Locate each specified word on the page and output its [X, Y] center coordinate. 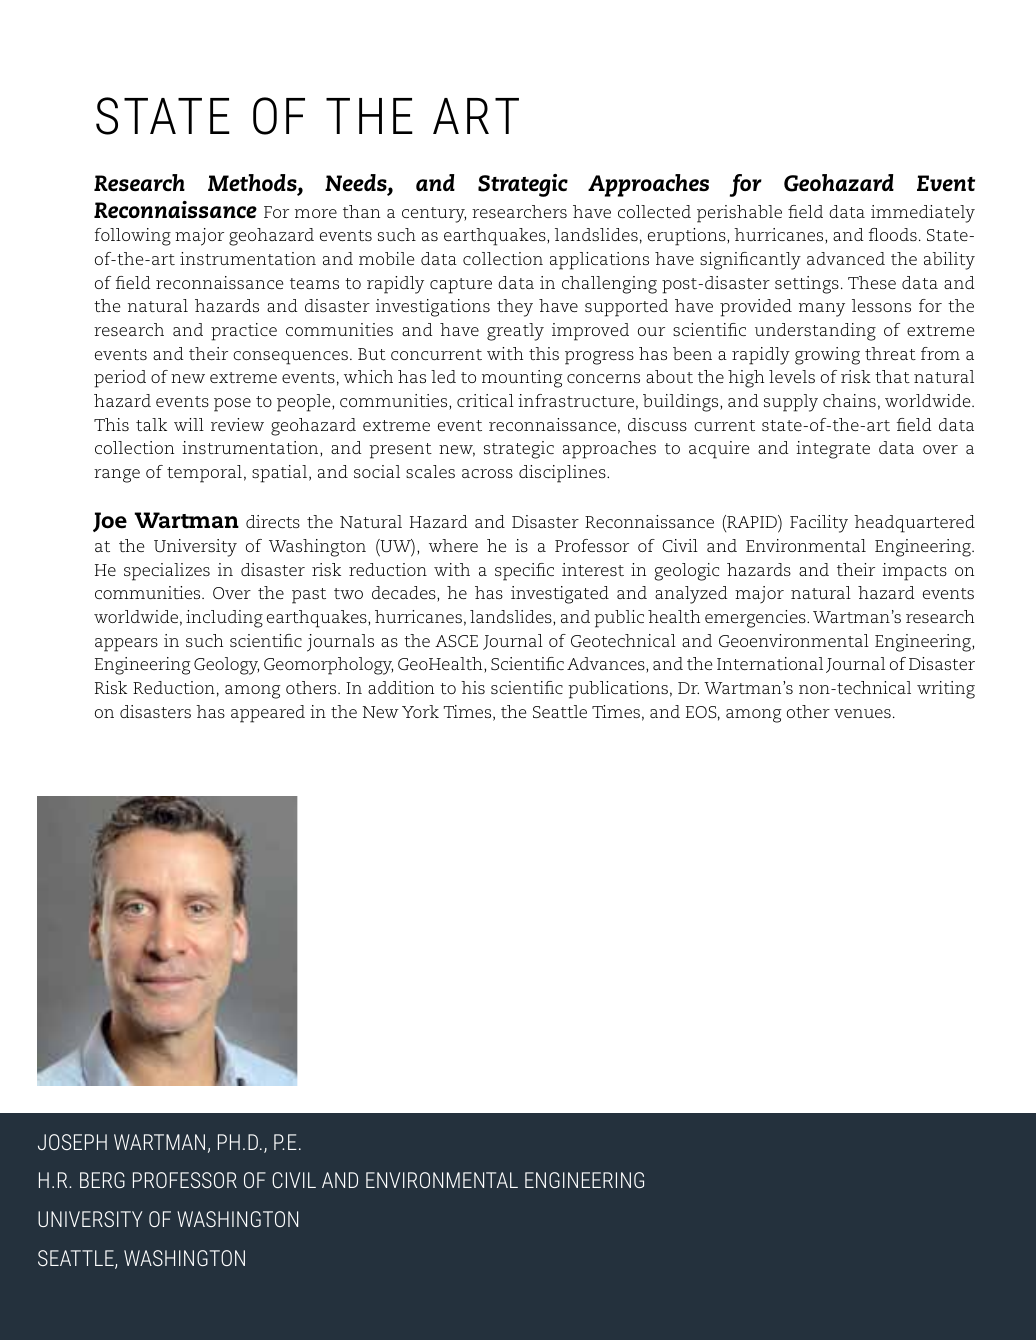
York [420, 711]
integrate [833, 450]
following [133, 237]
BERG [102, 1180]
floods [892, 234]
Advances [607, 665]
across [487, 473]
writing [946, 690]
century [434, 215]
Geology [226, 666]
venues [862, 713]
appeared [268, 714]
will [189, 424]
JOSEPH [72, 1142]
